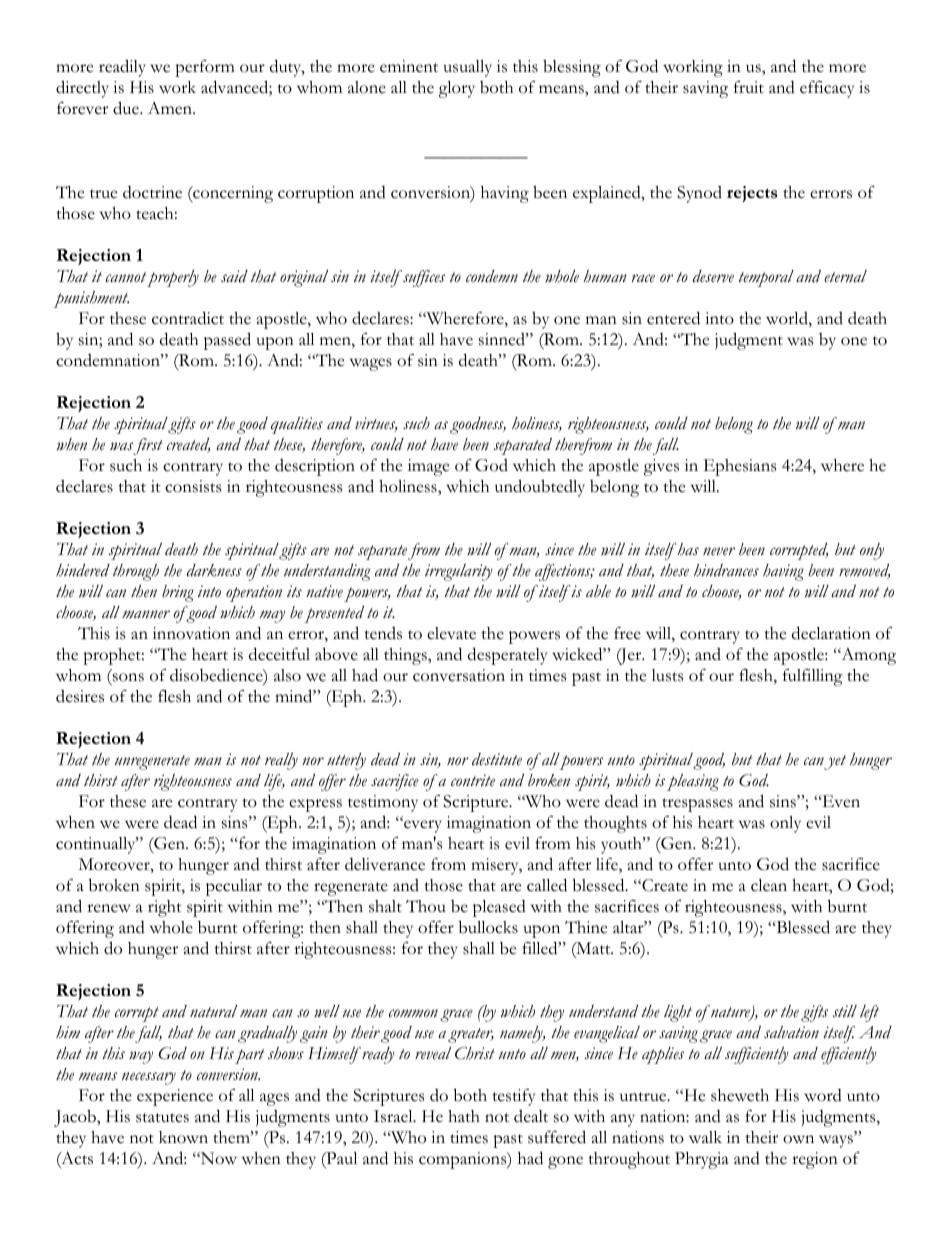 This screenshot has height=1233, width=952. Describe the element at coordinates (749, 87) in the screenshot. I see `fruit` at that location.
